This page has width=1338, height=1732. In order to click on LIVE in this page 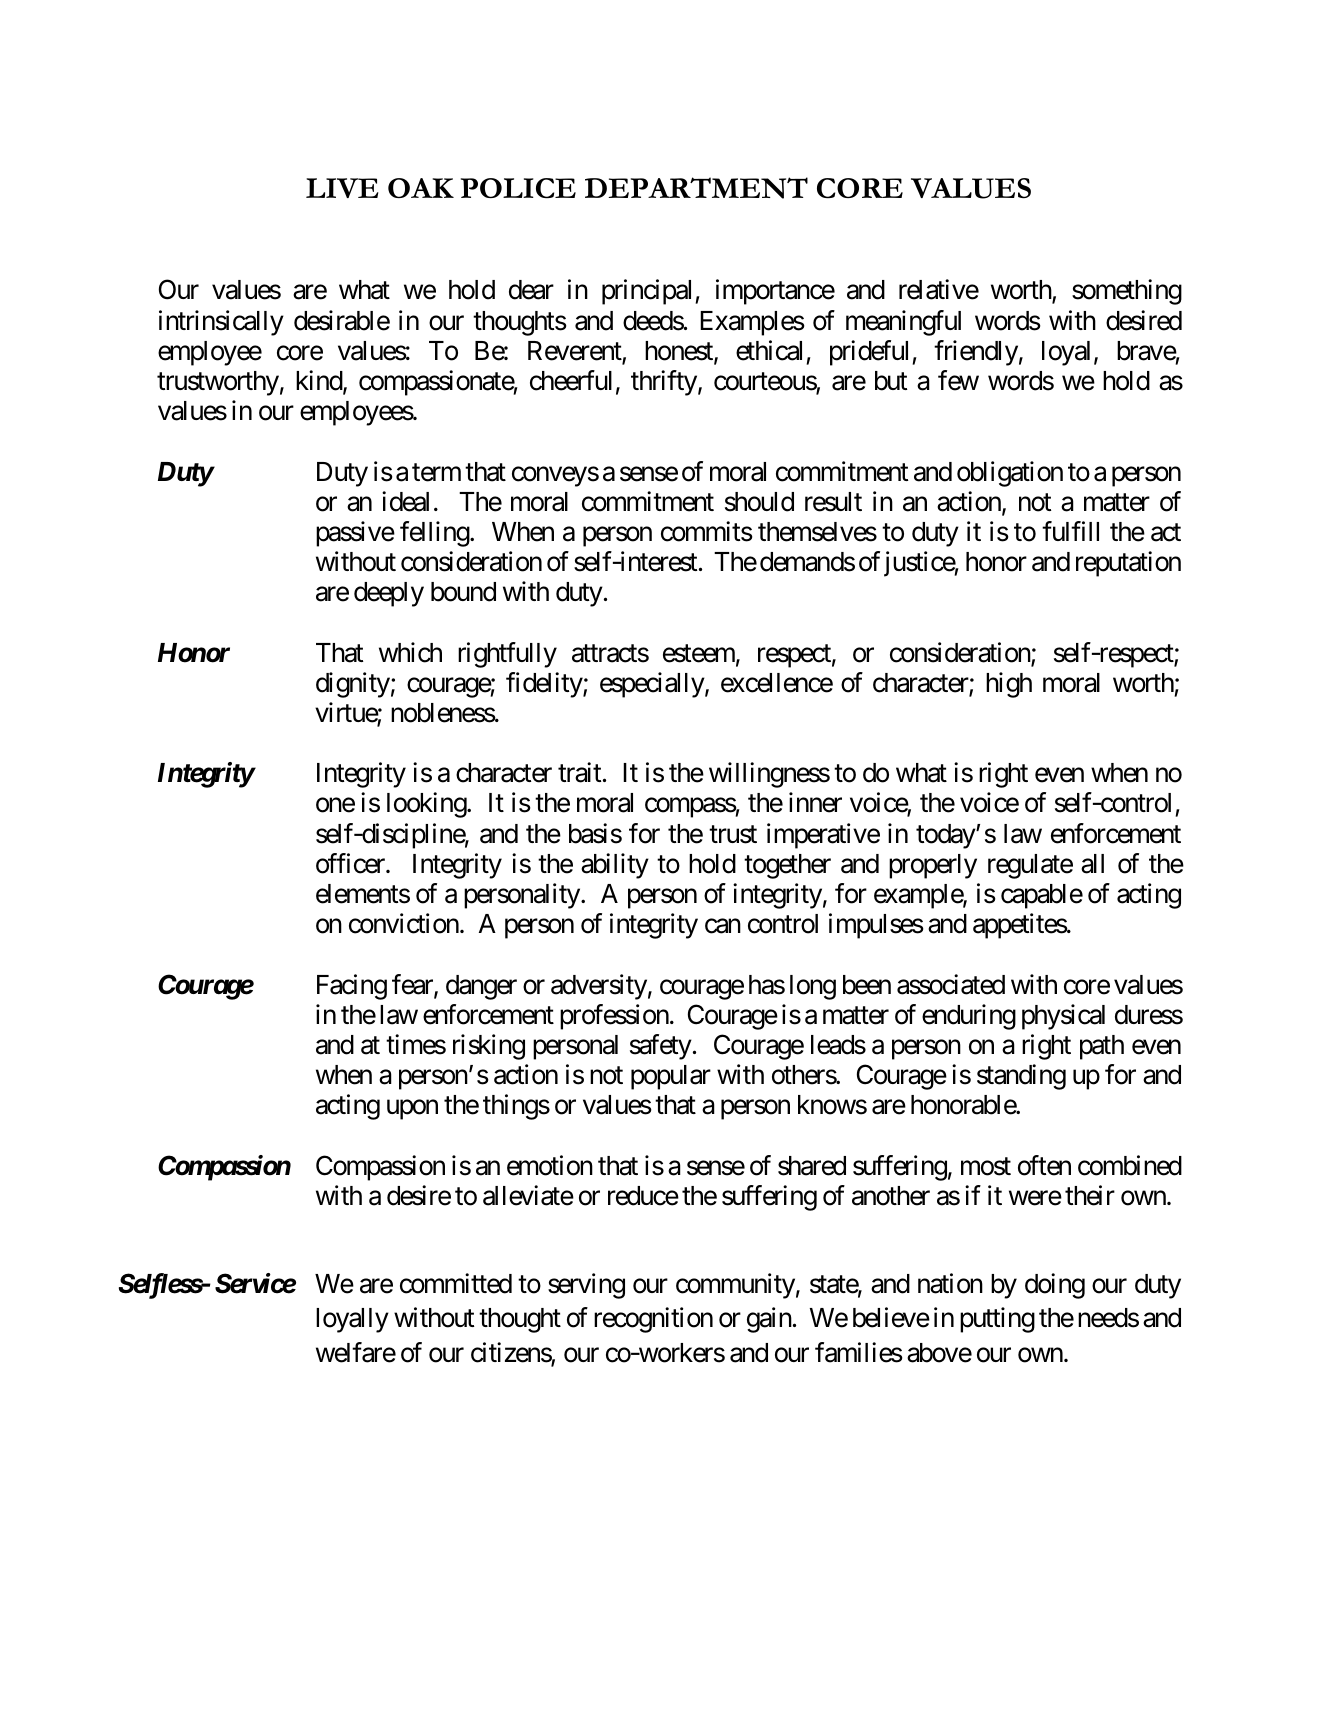, I will do `click(342, 188)`.
